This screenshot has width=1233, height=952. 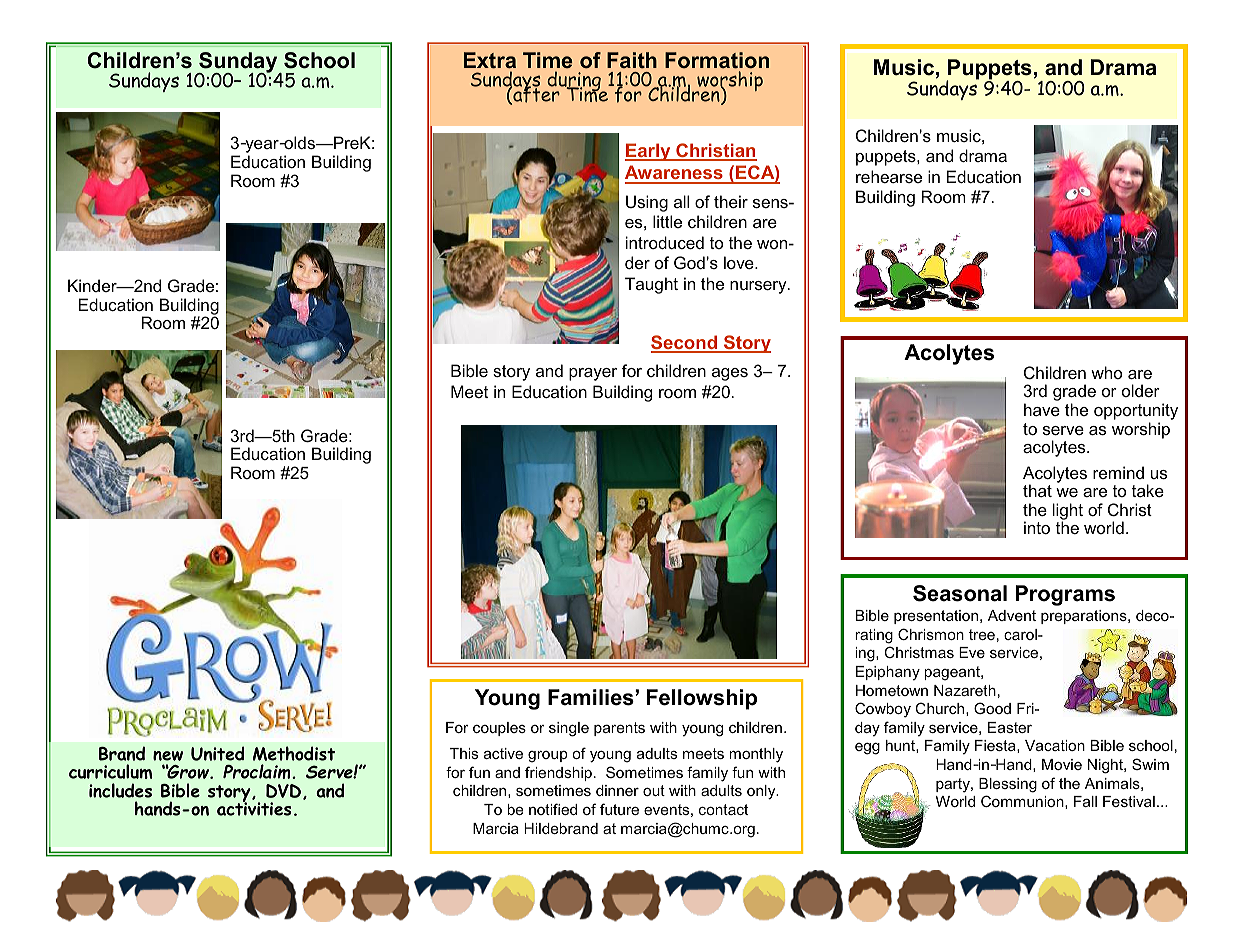 I want to click on Extra, so click(x=490, y=60).
